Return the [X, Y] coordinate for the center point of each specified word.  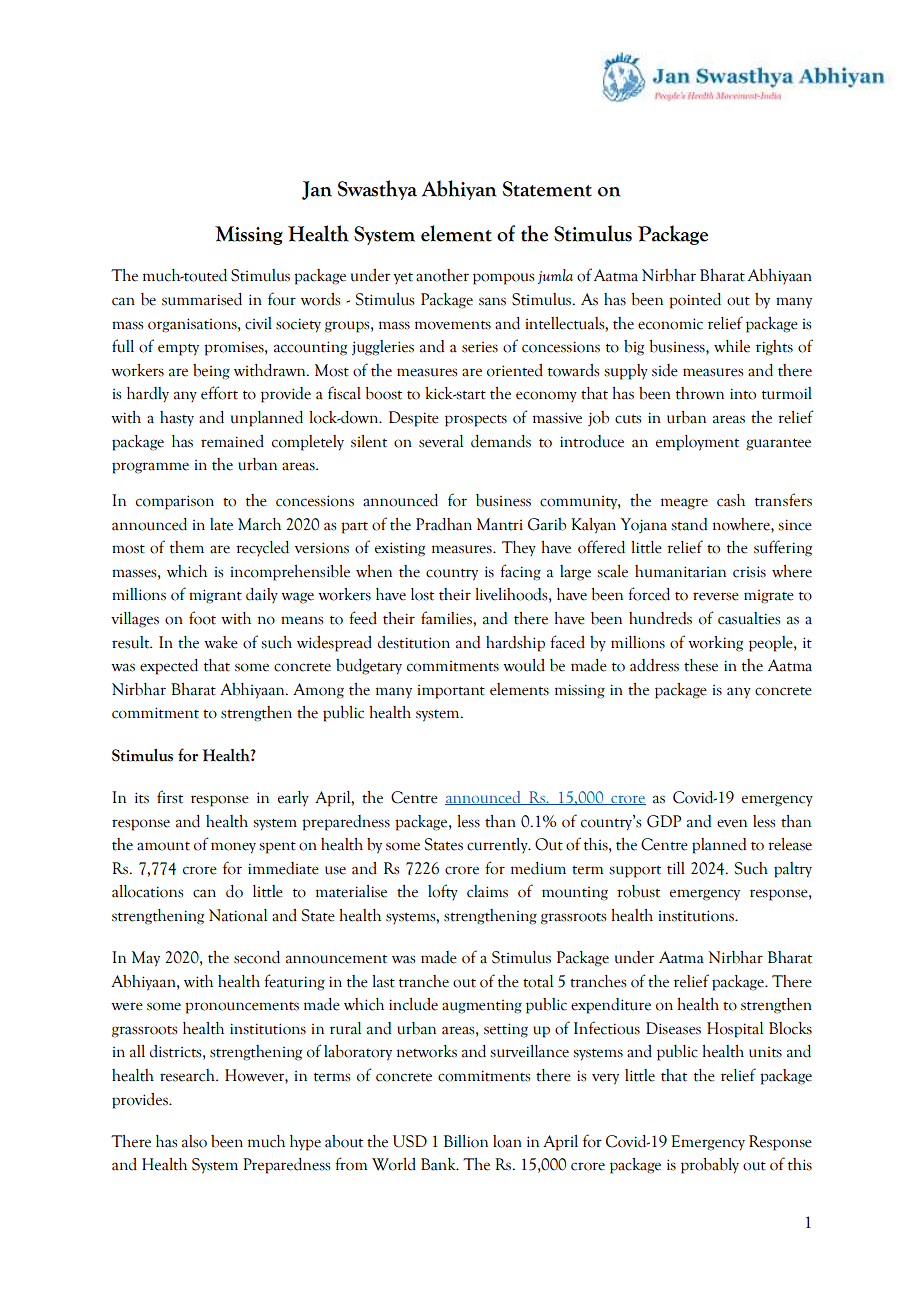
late [221, 524]
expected [169, 667]
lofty [443, 892]
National [238, 915]
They [519, 548]
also [194, 1141]
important [451, 692]
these [701, 665]
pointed [695, 301]
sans [492, 301]
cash [731, 500]
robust [638, 891]
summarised [202, 299]
